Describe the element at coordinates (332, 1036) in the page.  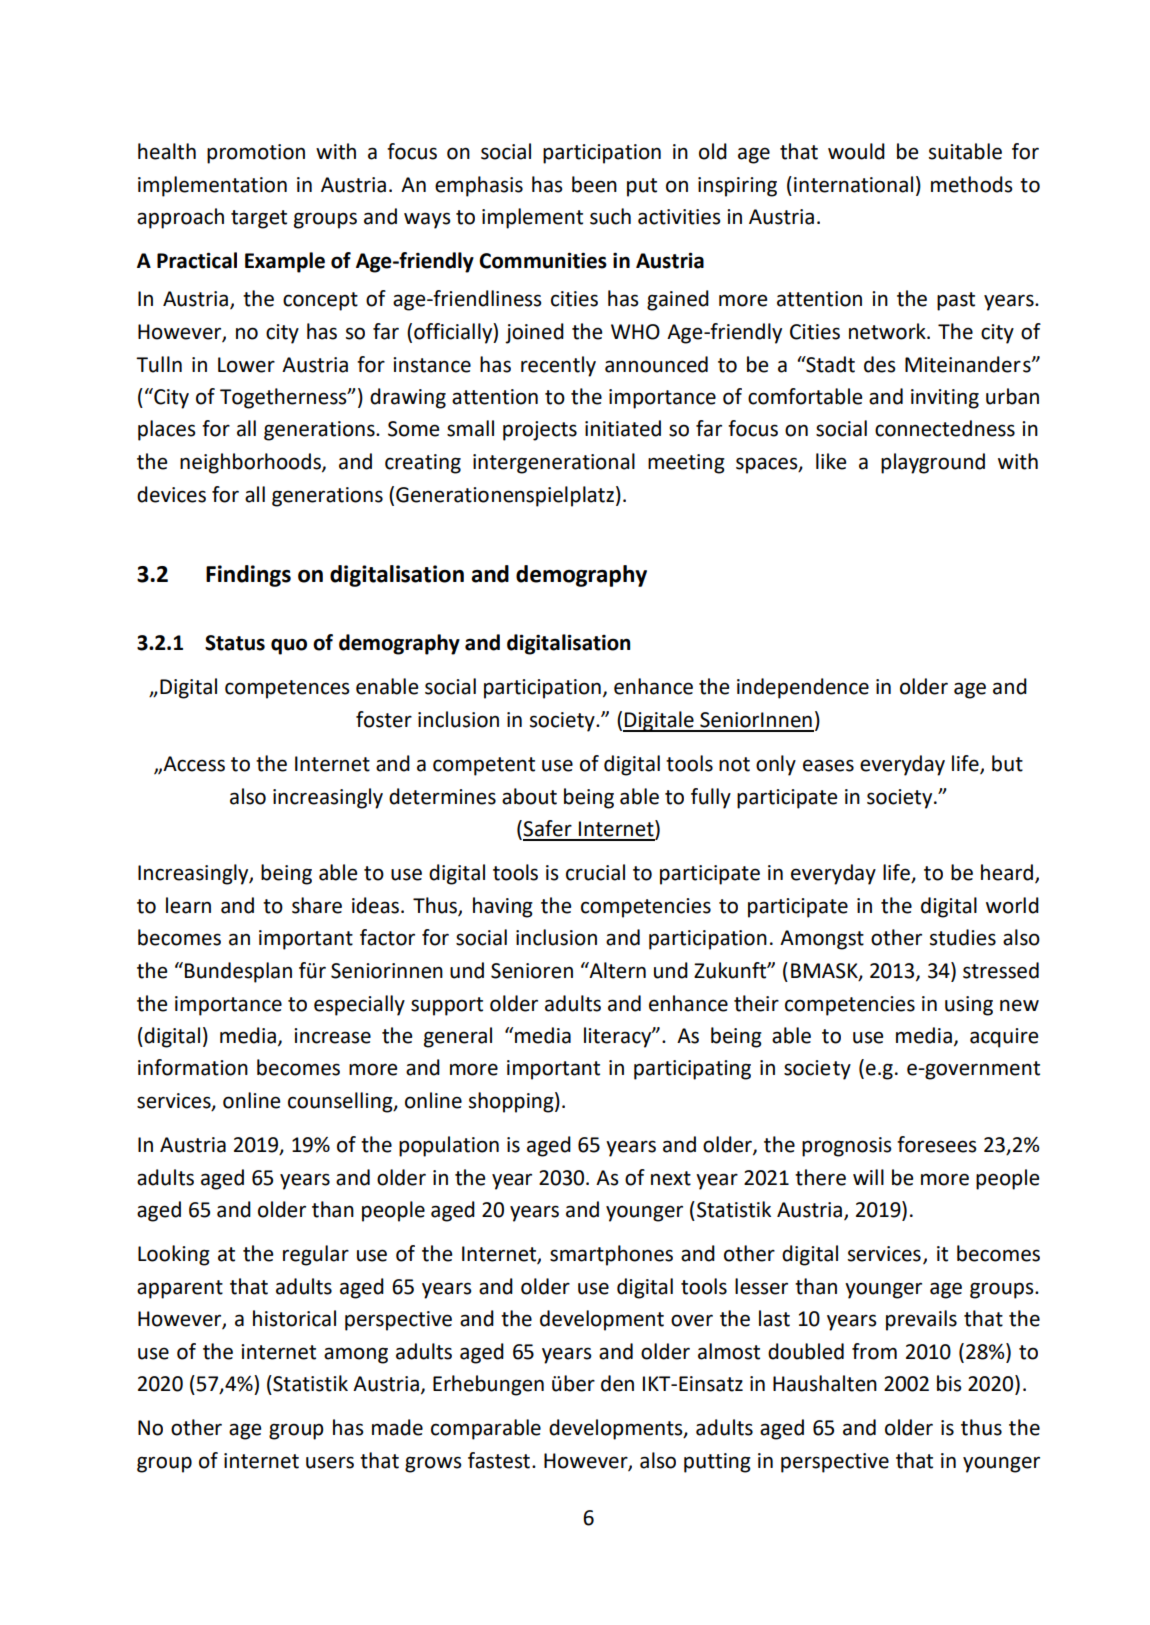
I see `increase` at that location.
